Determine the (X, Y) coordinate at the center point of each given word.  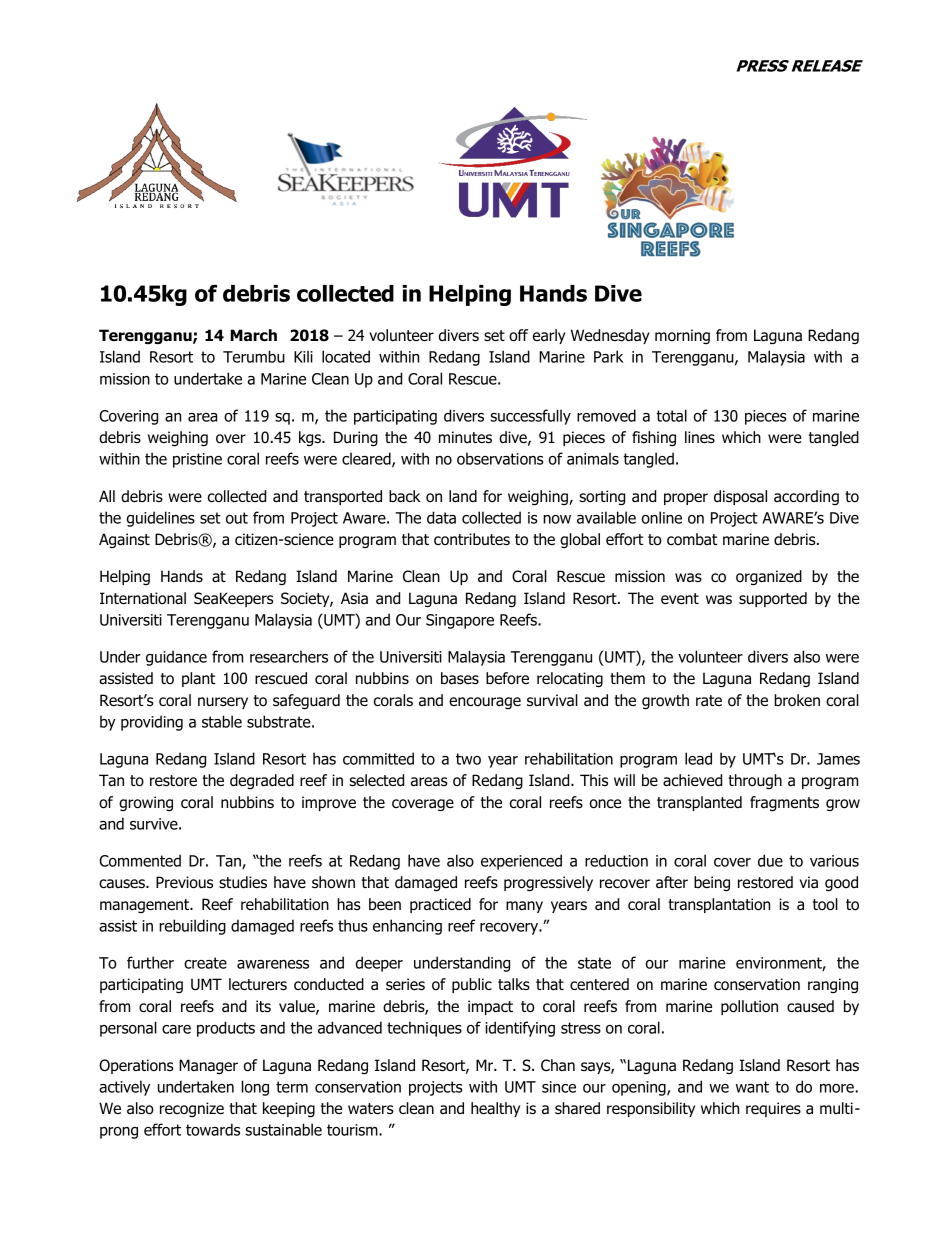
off (518, 335)
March (253, 335)
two (468, 759)
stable (222, 721)
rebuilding (192, 927)
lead (698, 758)
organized (769, 577)
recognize (192, 1109)
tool (825, 904)
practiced (440, 905)
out (237, 518)
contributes (472, 539)
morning (682, 336)
